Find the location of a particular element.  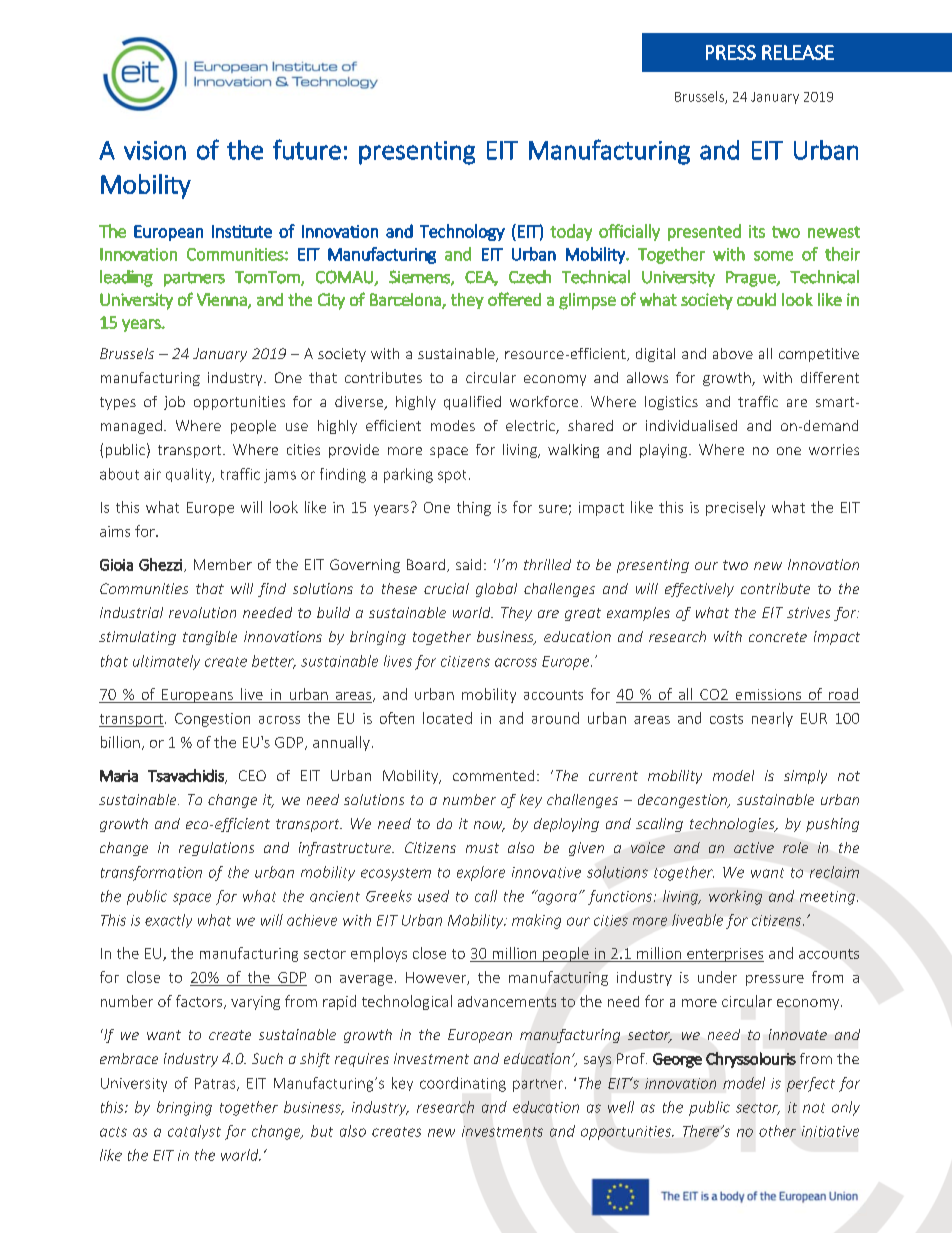

CEO is located at coordinates (252, 775).
